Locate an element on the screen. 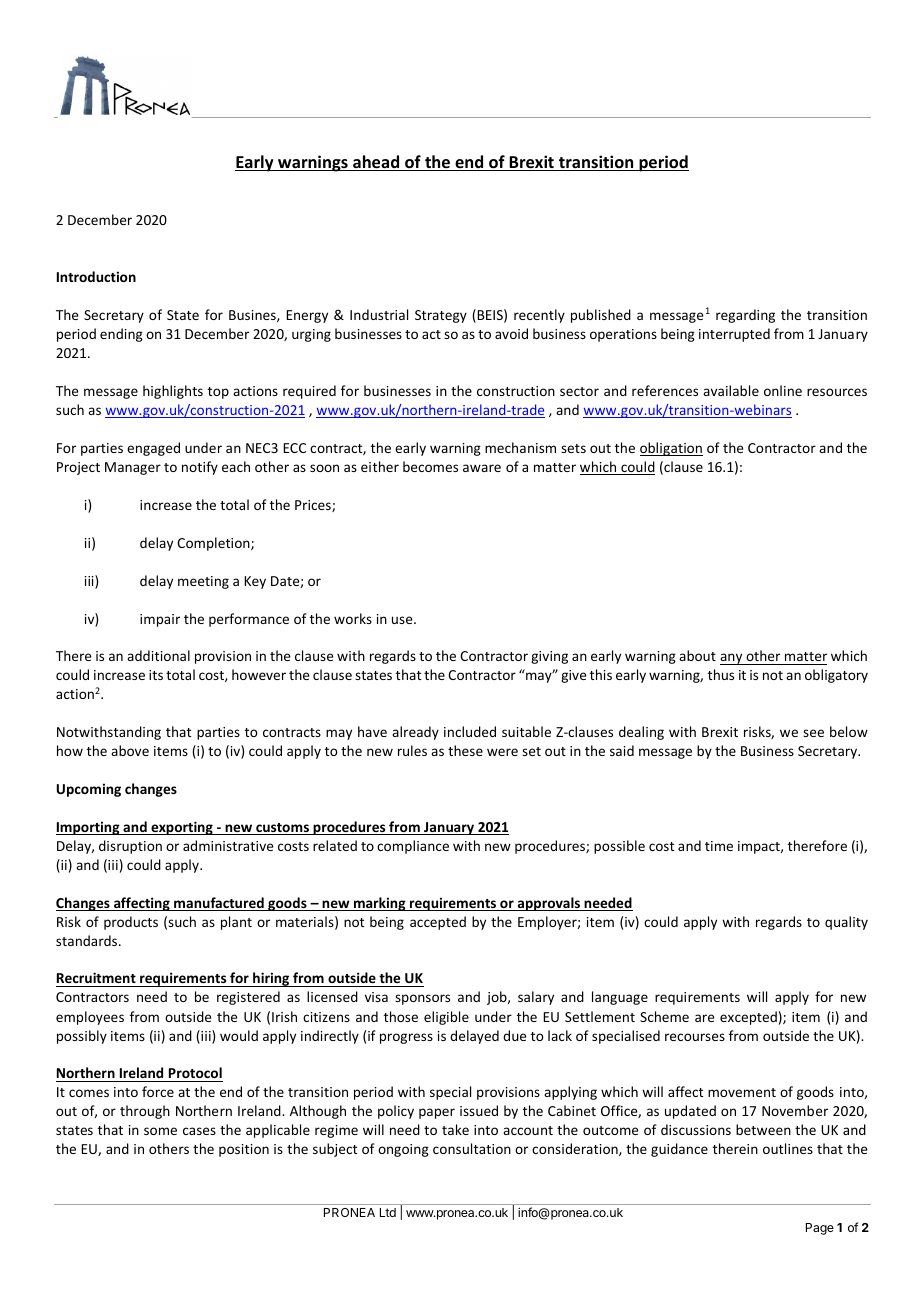 The height and width of the screenshot is (1307, 924). regarding is located at coordinates (745, 316).
